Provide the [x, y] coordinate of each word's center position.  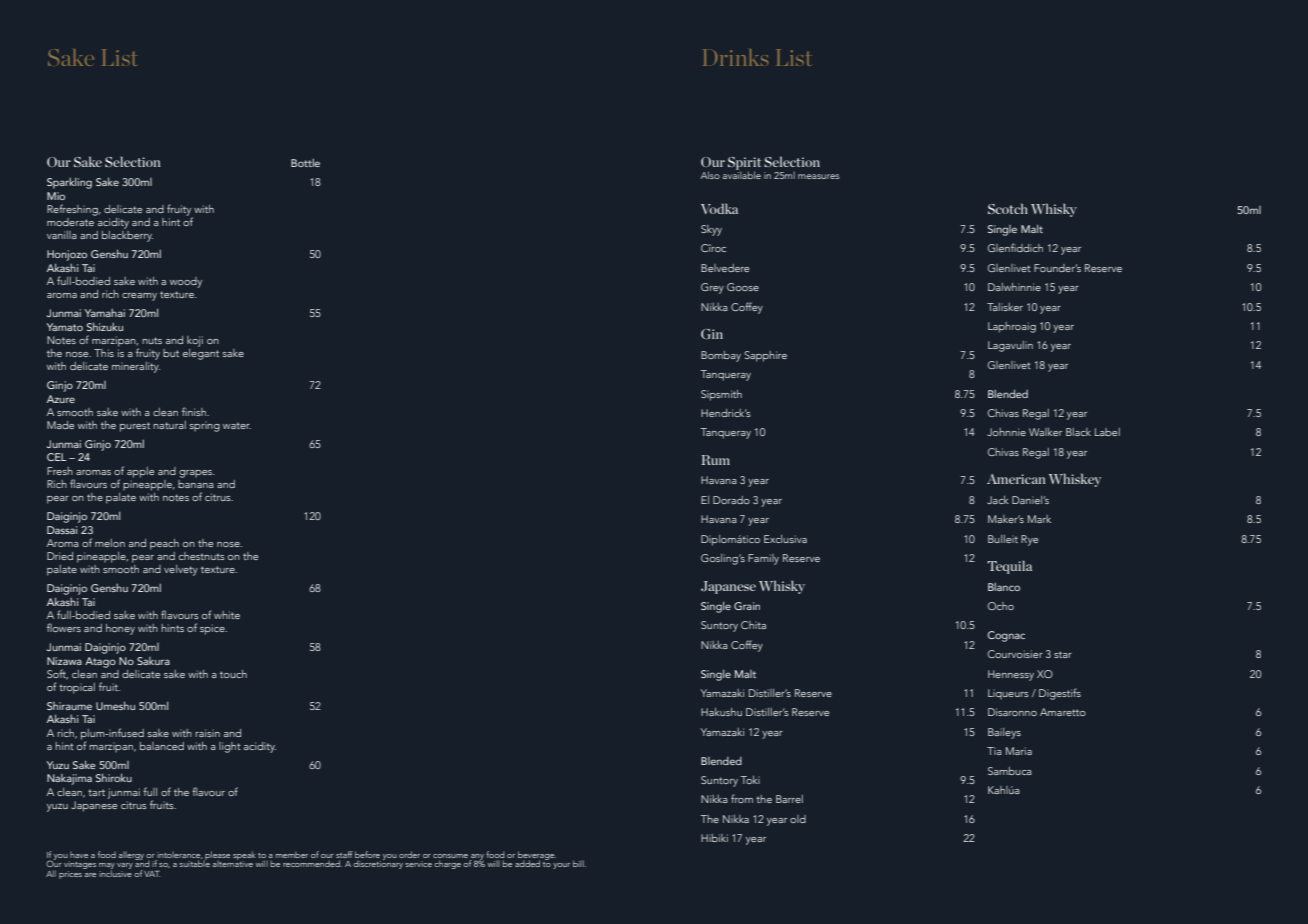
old [798, 819]
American [1016, 479]
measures [818, 176]
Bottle [305, 163]
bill [579, 863]
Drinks [735, 57]
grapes [197, 474]
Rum [715, 460]
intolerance [179, 855]
